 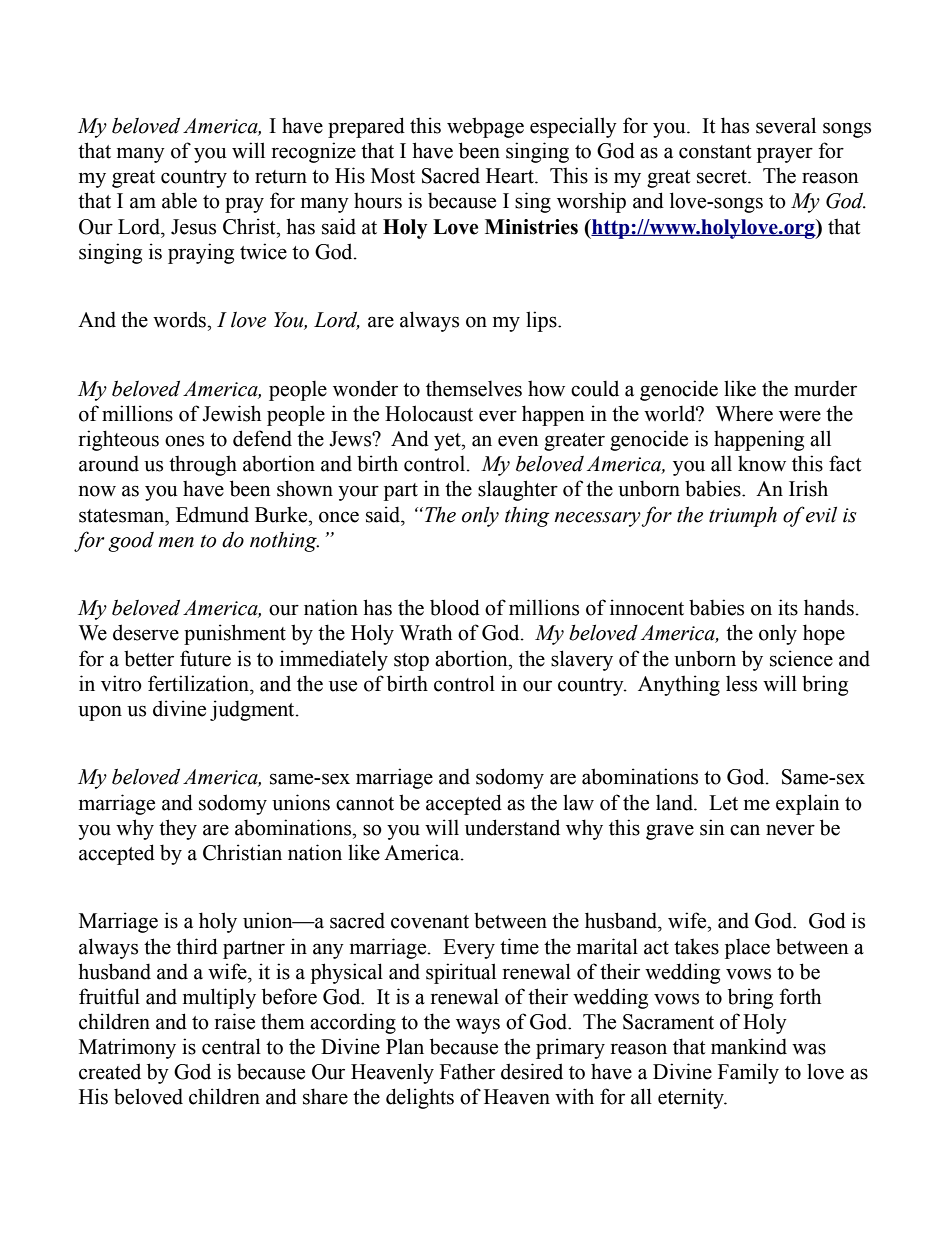 I want to click on blood, so click(x=455, y=607).
